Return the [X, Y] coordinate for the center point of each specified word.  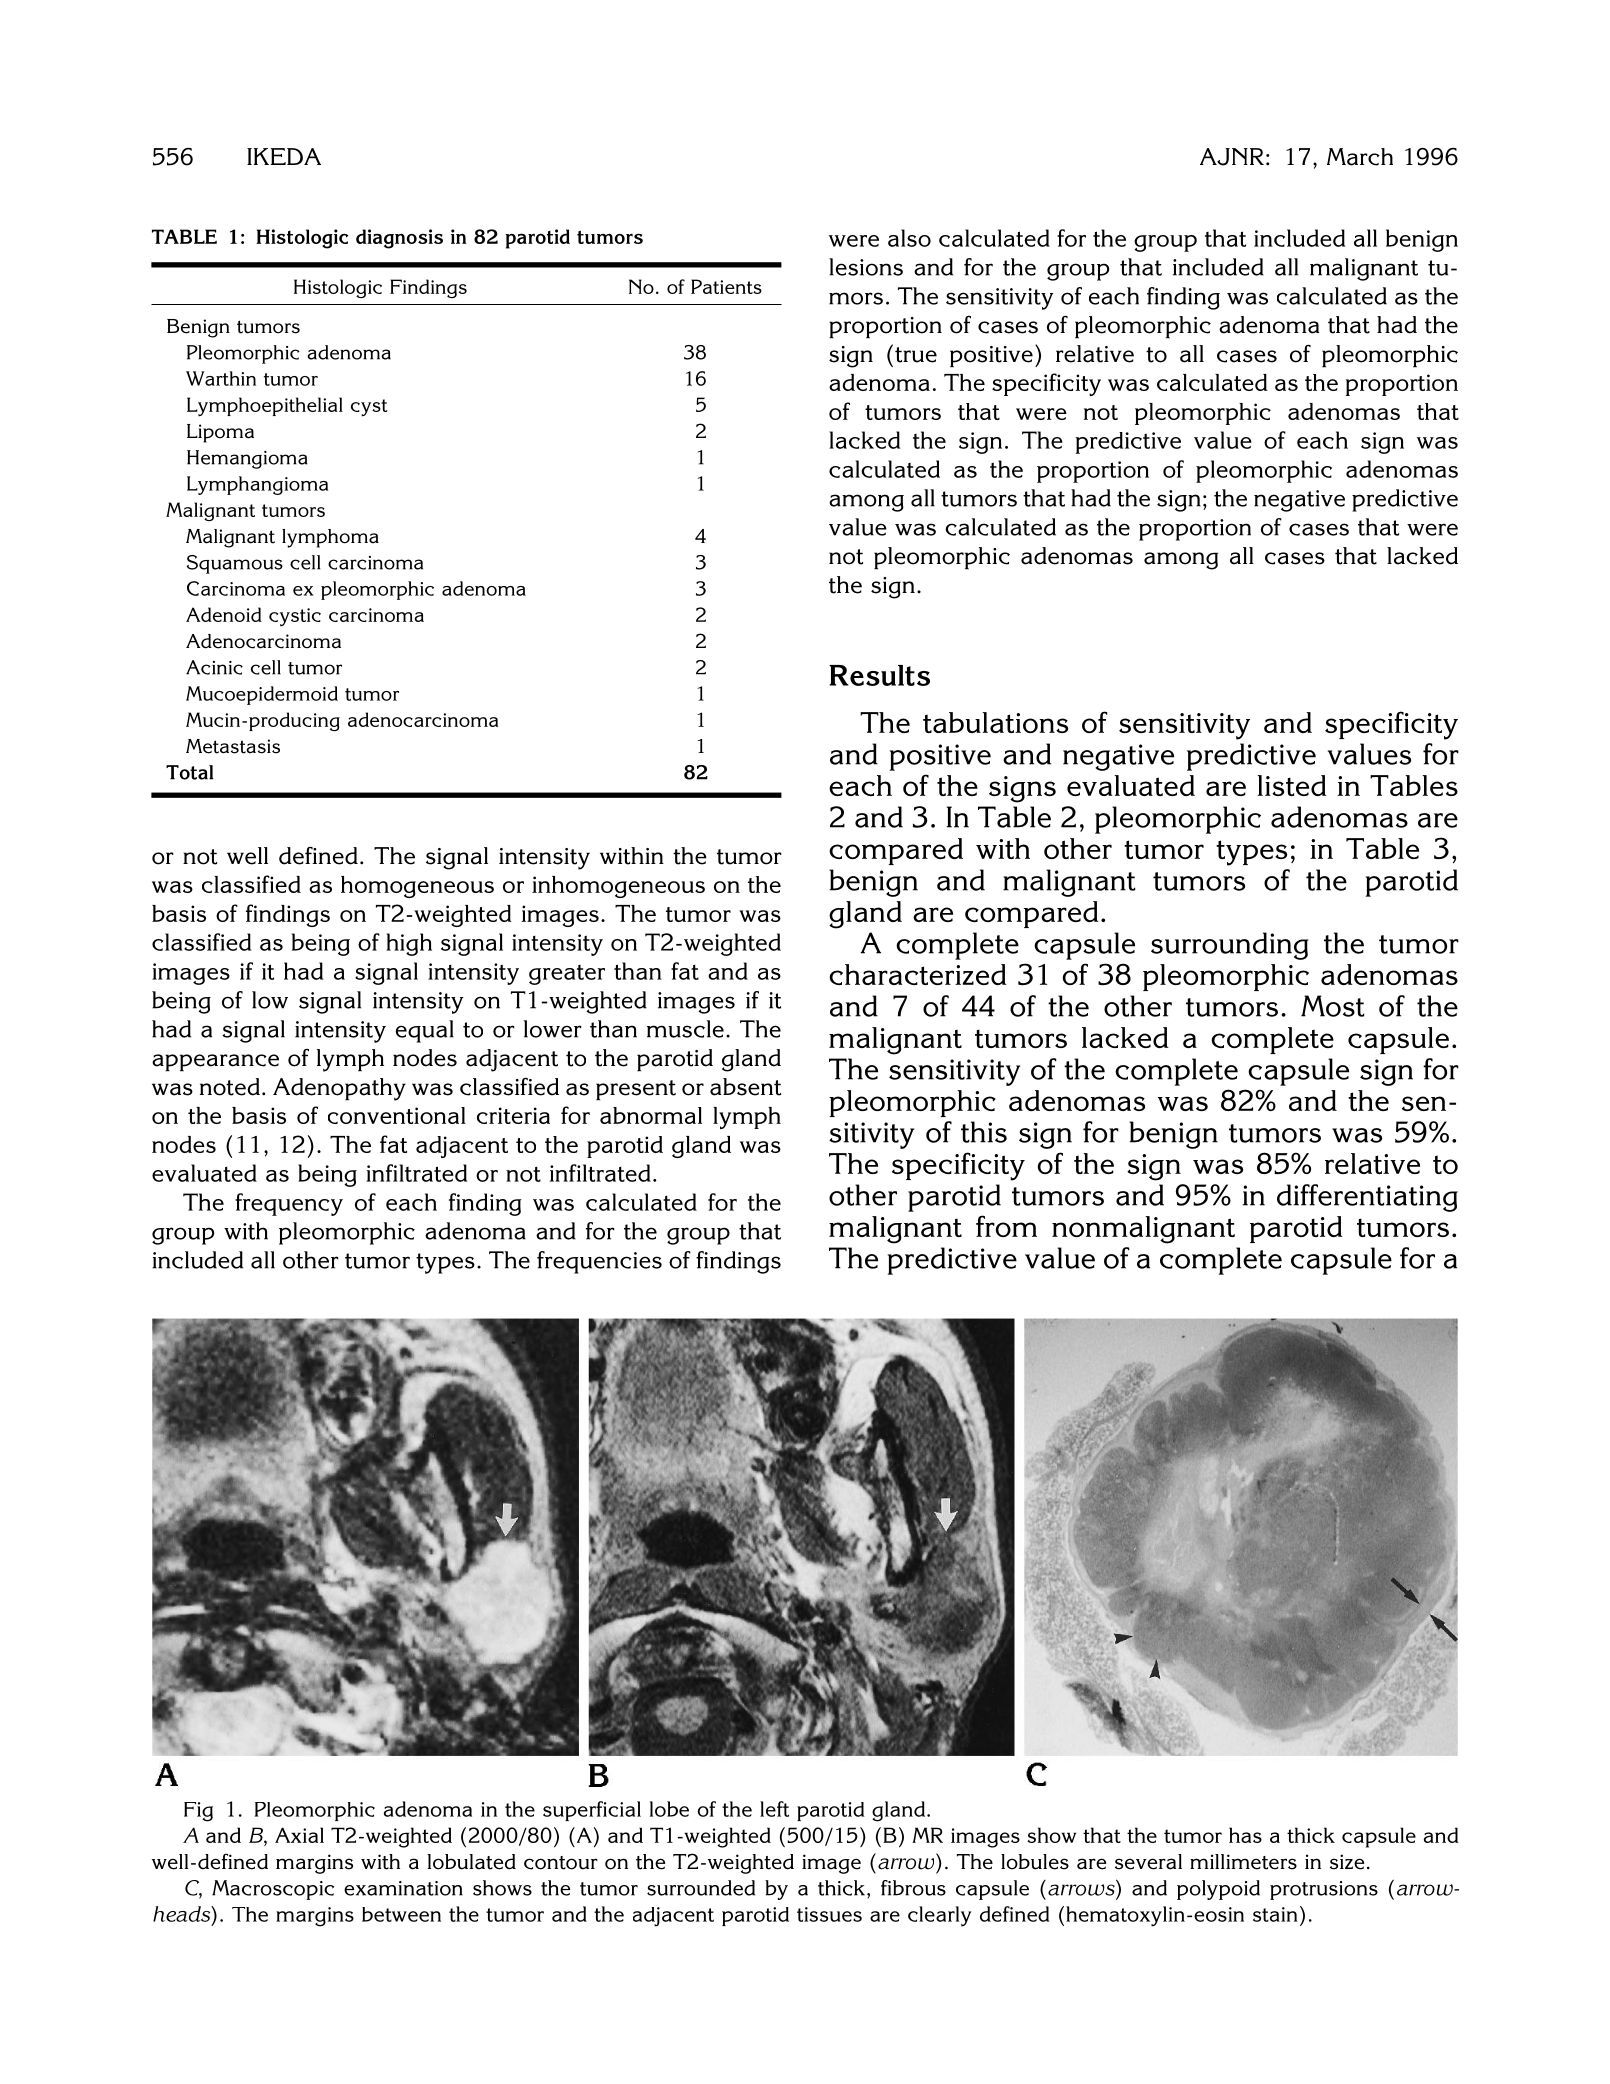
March [1360, 157]
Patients [726, 286]
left [774, 1809]
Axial [299, 1835]
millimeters [1243, 1862]
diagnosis [399, 239]
